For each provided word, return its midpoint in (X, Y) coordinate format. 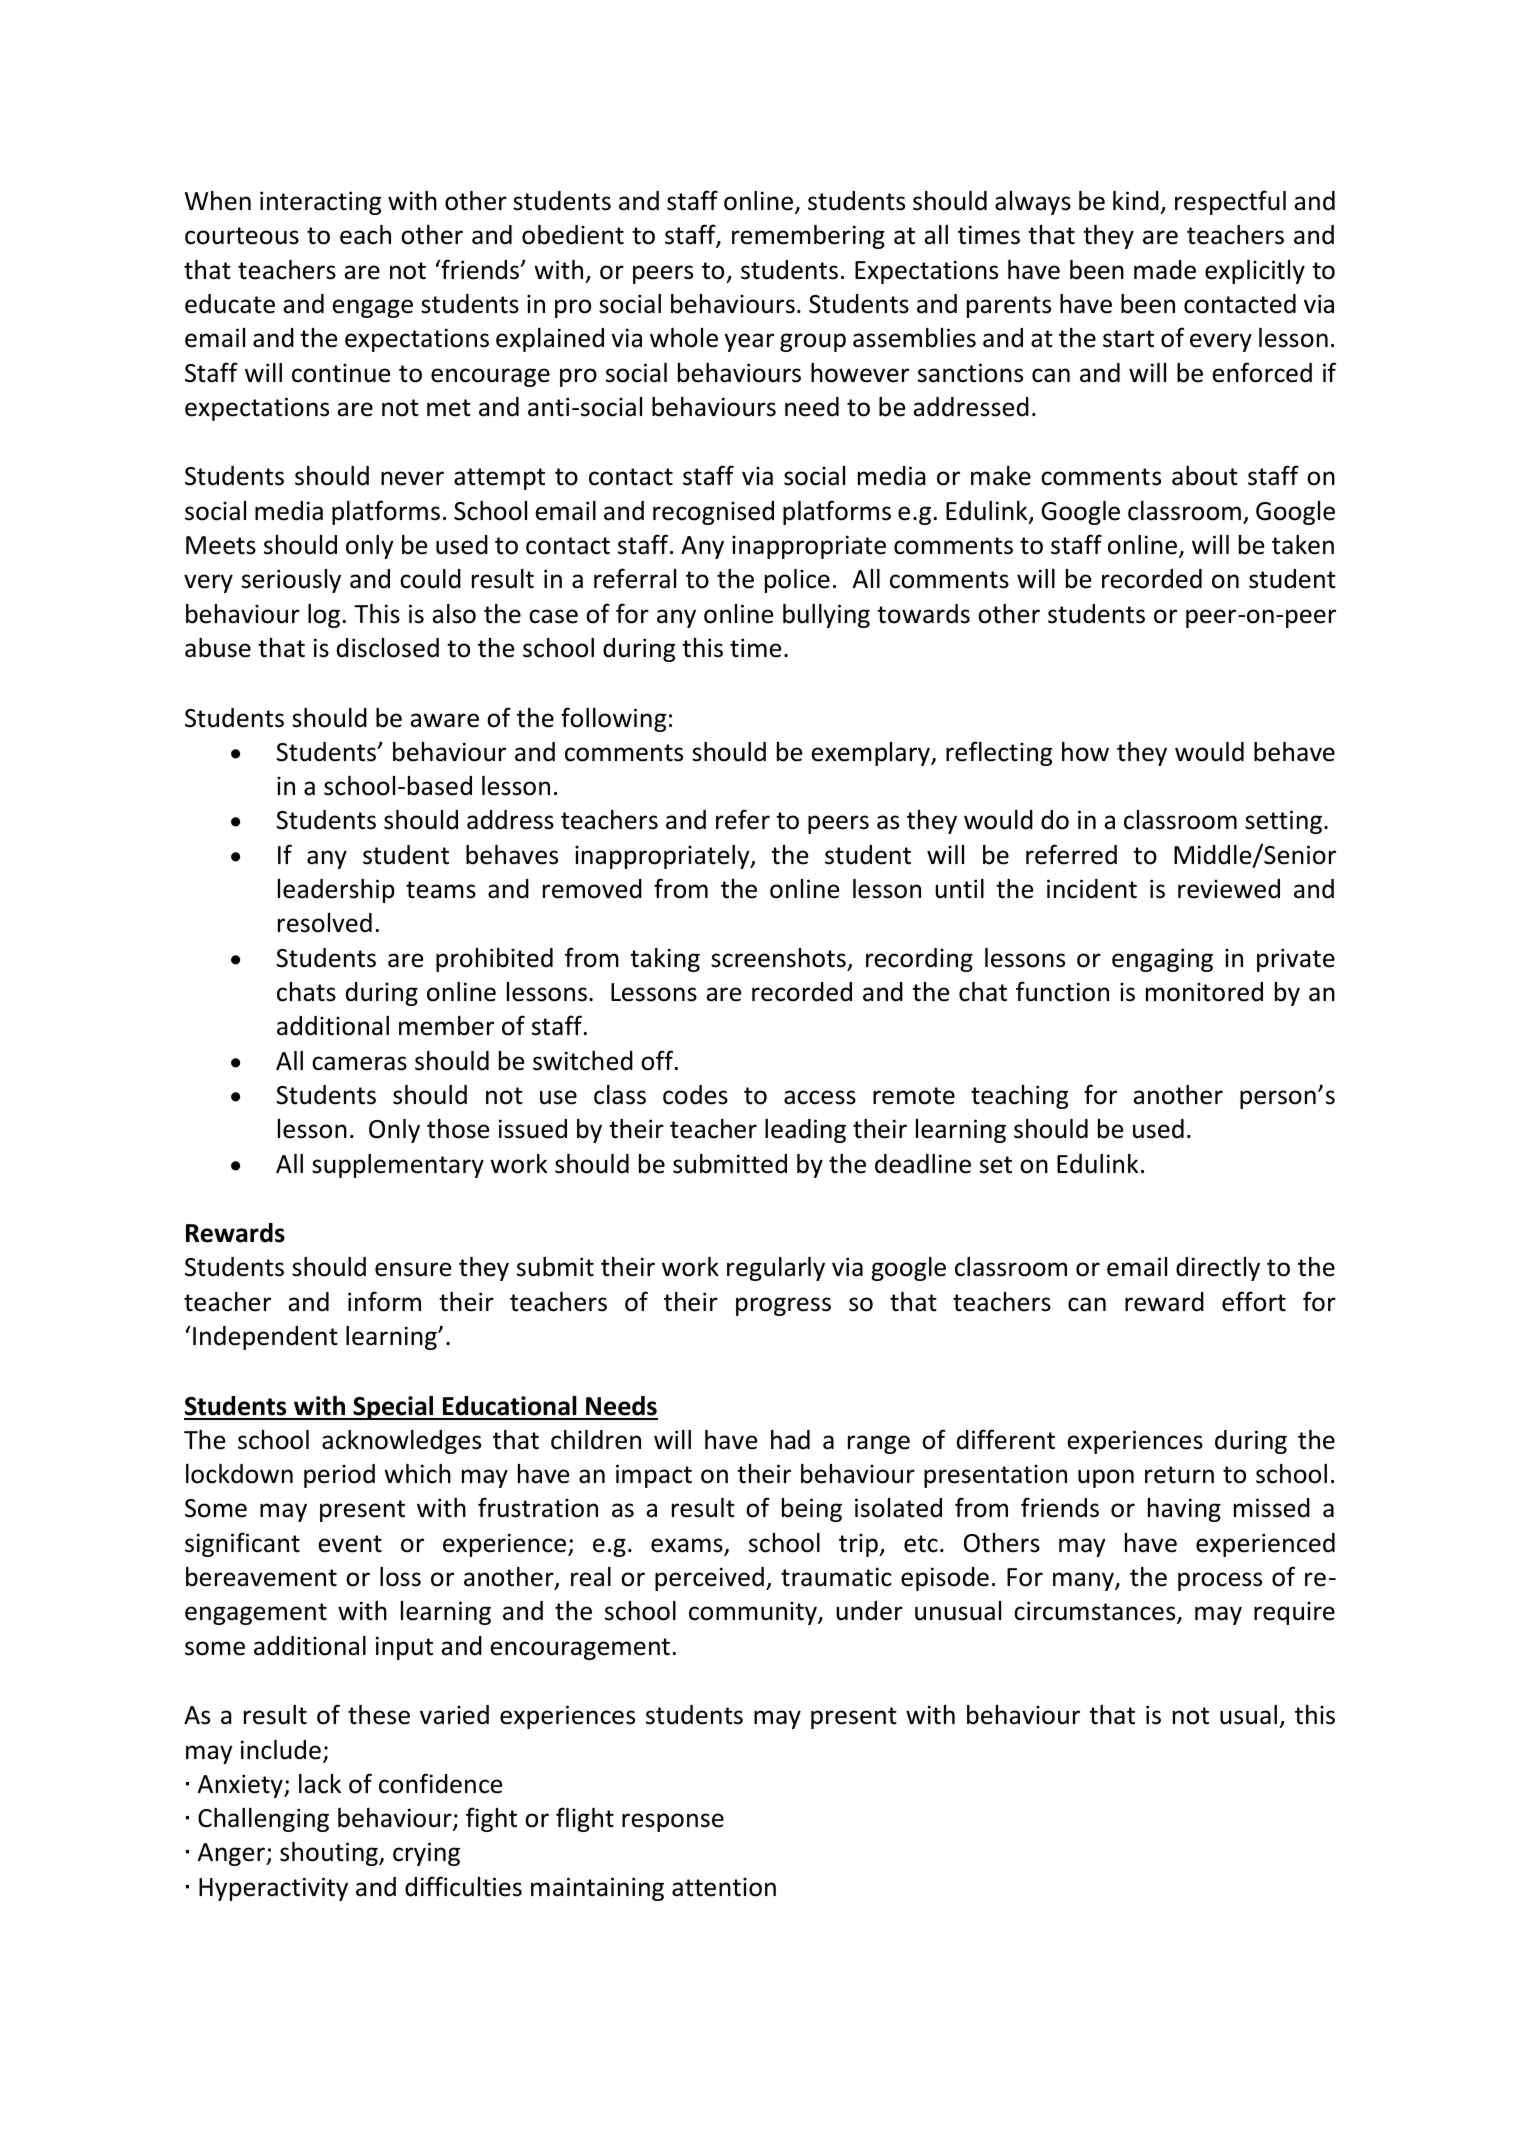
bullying (826, 616)
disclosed (388, 648)
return (1179, 1475)
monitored (1204, 992)
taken (1303, 545)
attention (724, 1887)
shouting (330, 1854)
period (339, 1476)
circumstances (1096, 1612)
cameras (359, 1063)
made (1165, 270)
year (749, 342)
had (790, 1440)
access (820, 1097)
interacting (320, 203)
